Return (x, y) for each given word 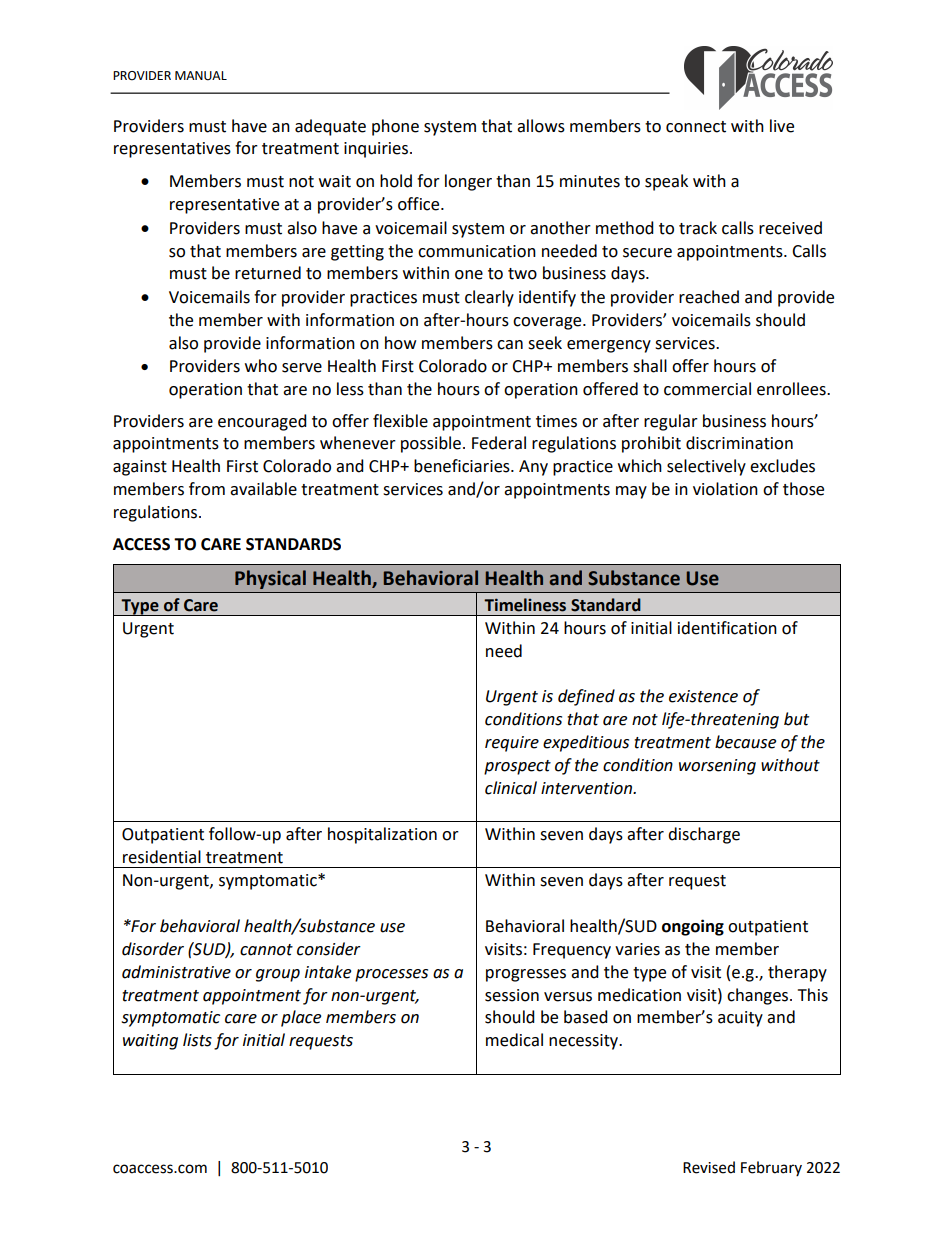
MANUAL (201, 76)
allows (541, 126)
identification (727, 628)
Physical (270, 579)
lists (197, 1040)
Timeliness (525, 605)
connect (696, 127)
